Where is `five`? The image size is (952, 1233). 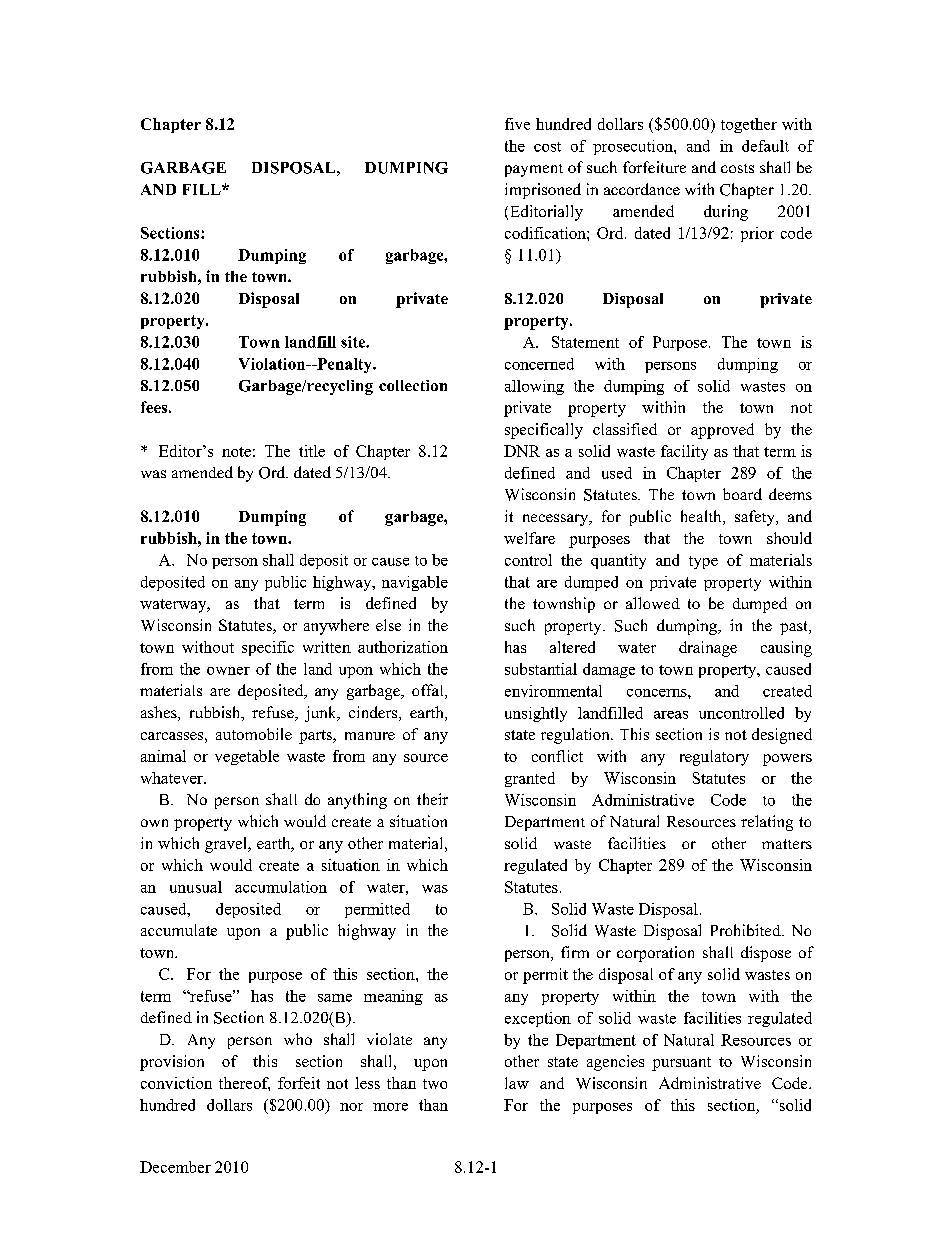
five is located at coordinates (517, 124).
